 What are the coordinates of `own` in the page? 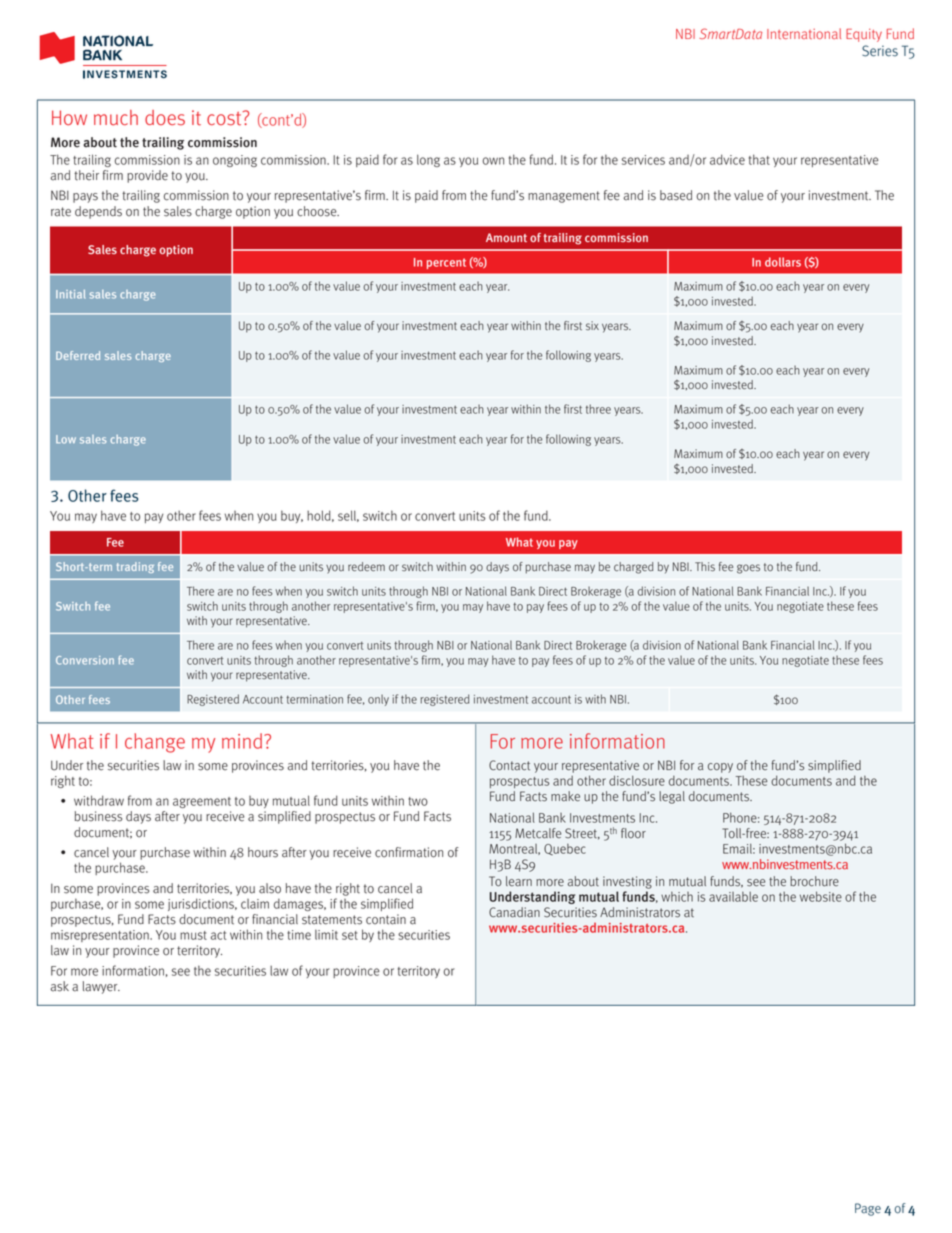 It's located at (493, 161).
